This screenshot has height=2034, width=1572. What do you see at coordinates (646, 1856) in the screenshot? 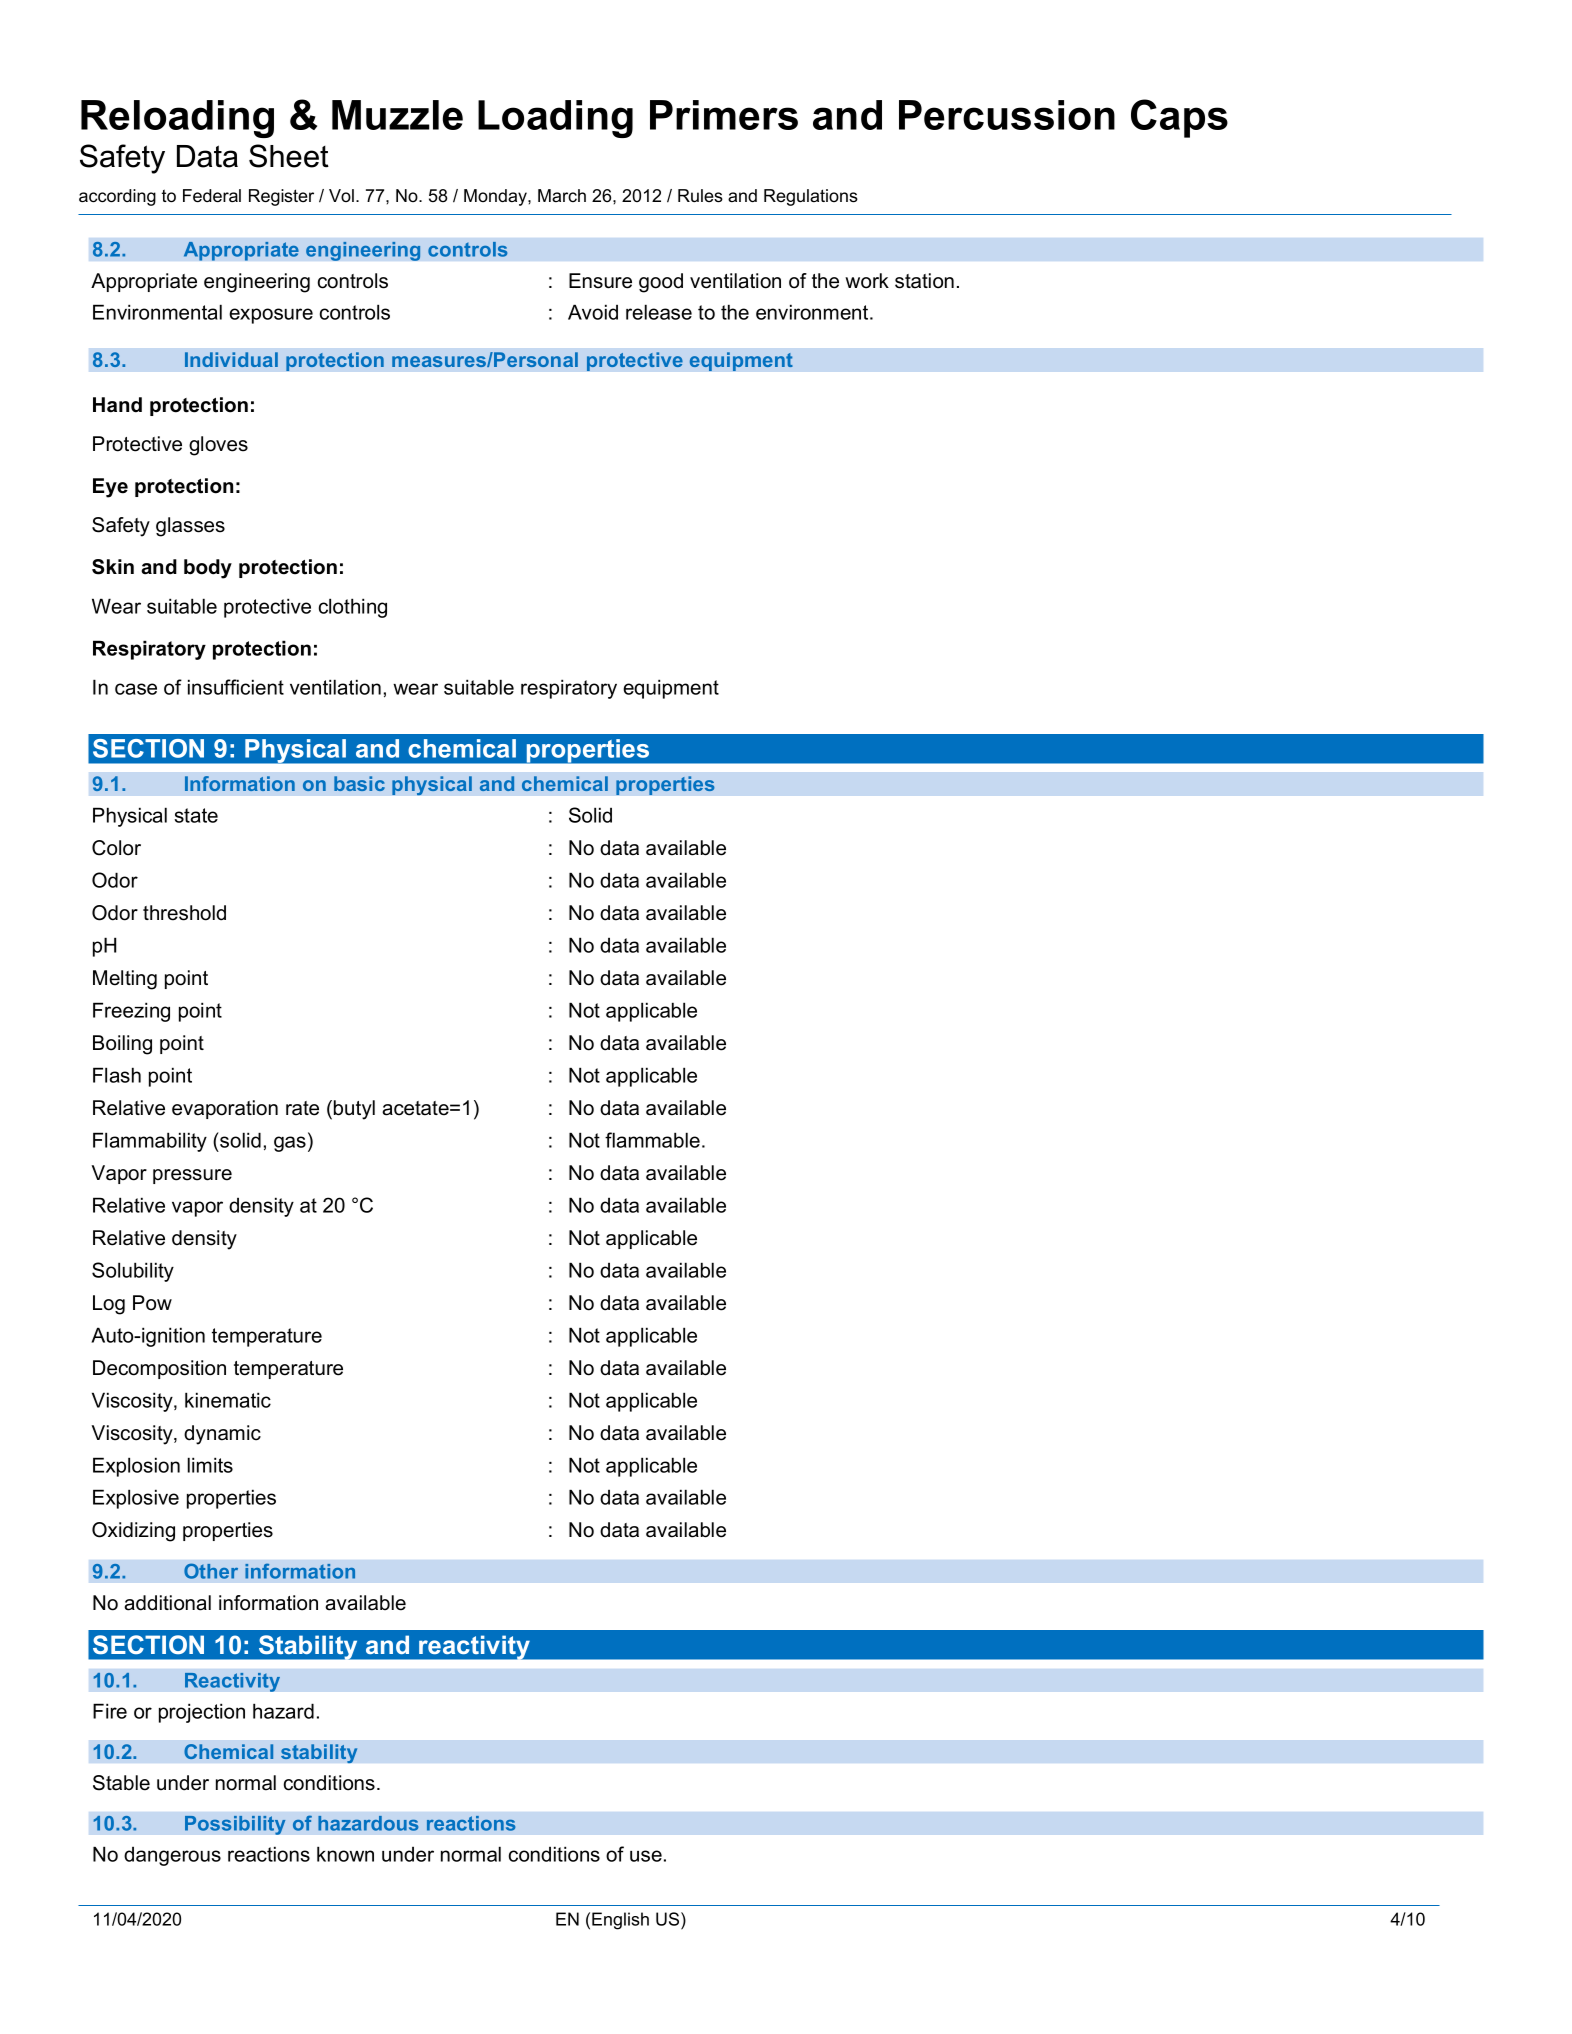
I see `use` at bounding box center [646, 1856].
